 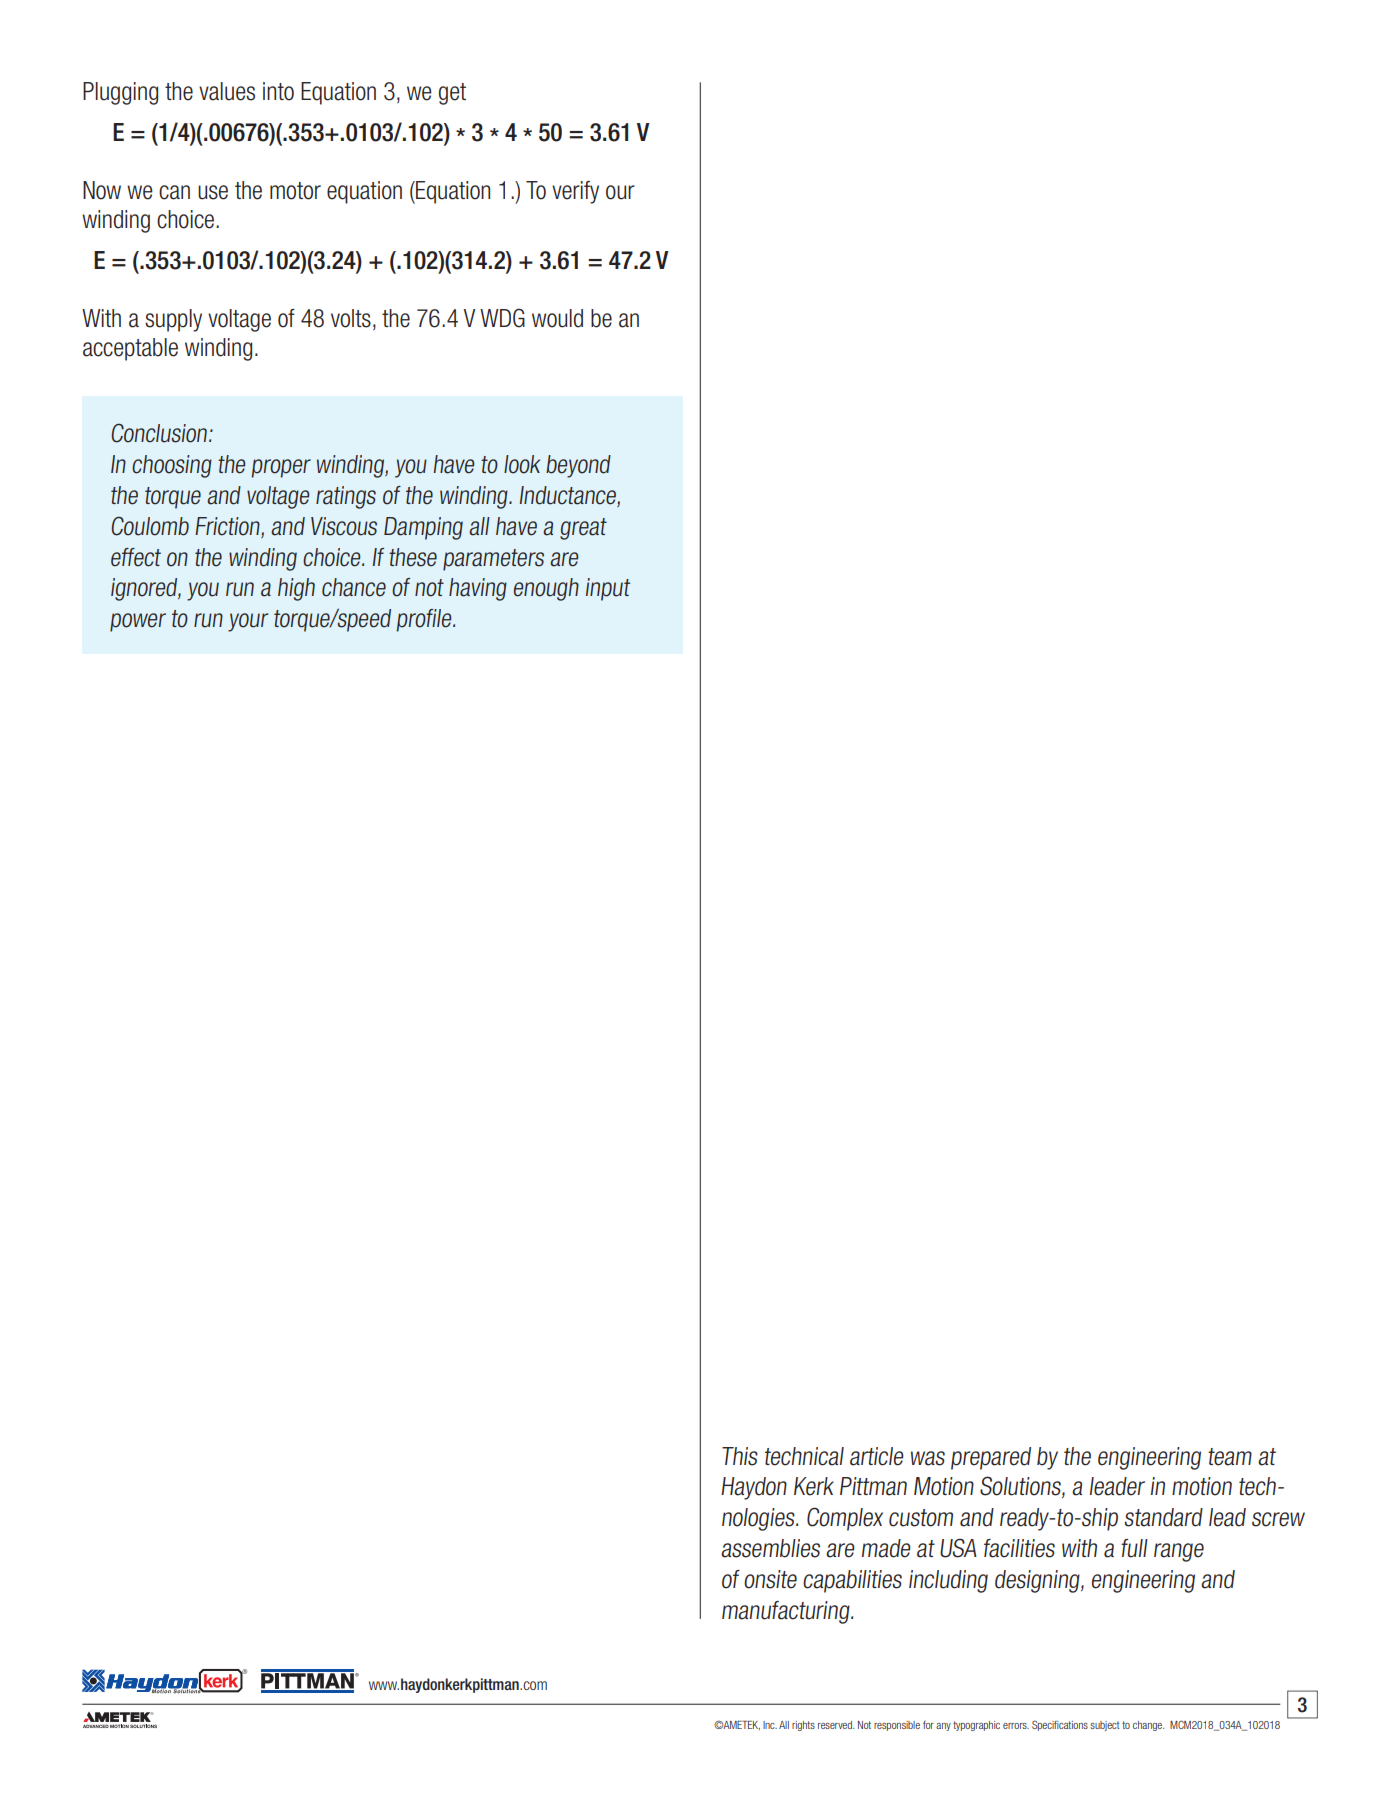 What do you see at coordinates (173, 320) in the screenshot?
I see `supply` at bounding box center [173, 320].
